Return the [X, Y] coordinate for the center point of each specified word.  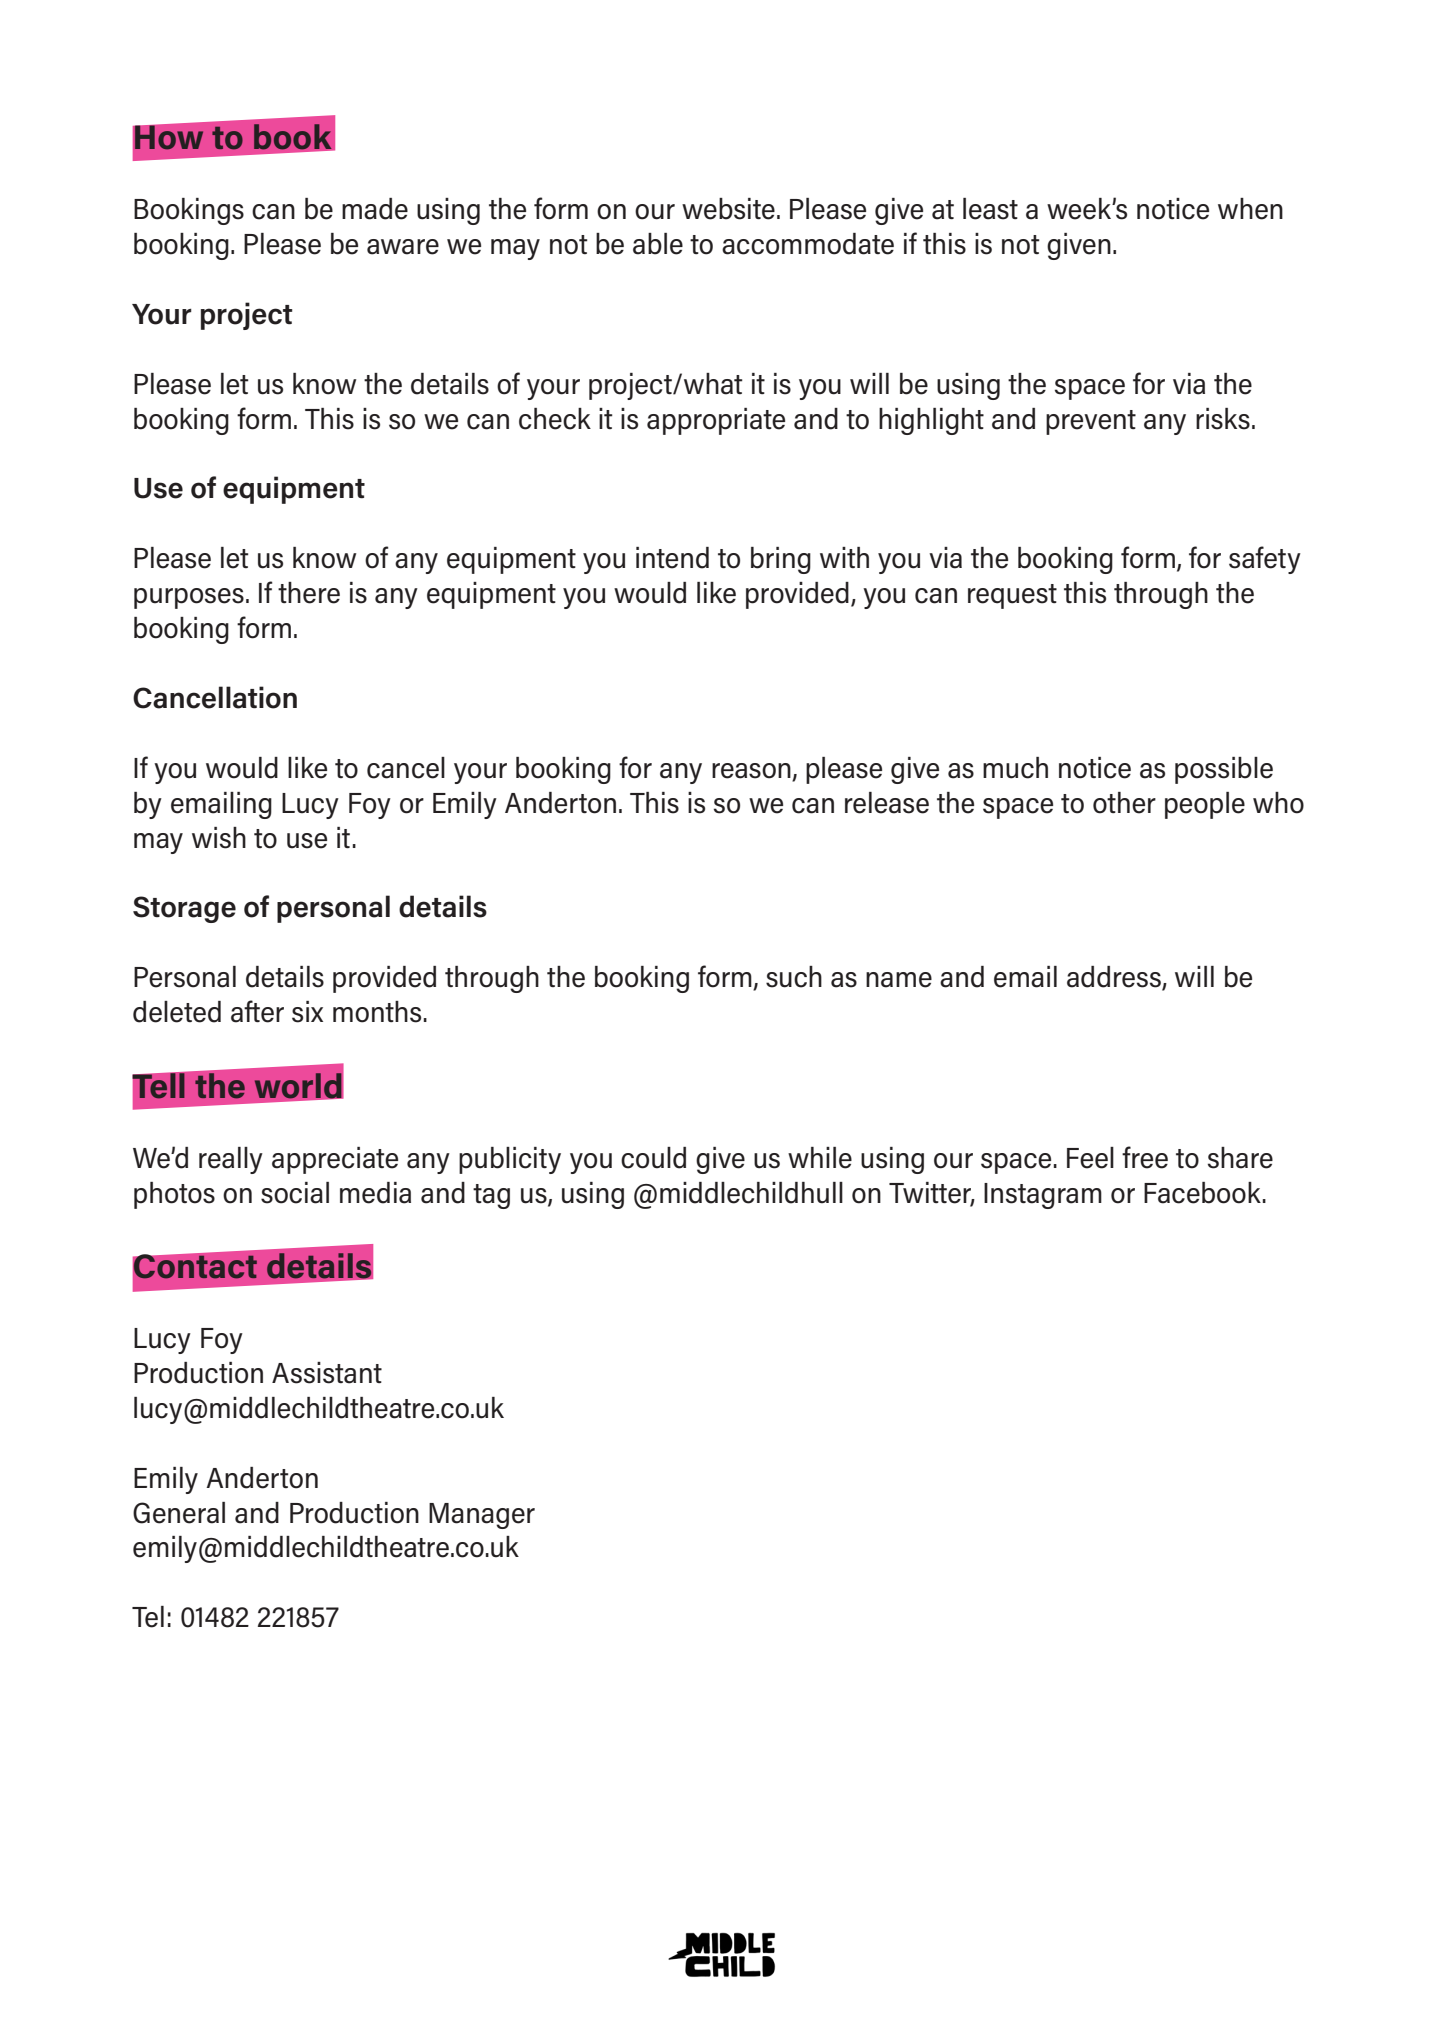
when [1250, 209]
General [179, 1513]
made [375, 209]
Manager [482, 1516]
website [728, 209]
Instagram [1043, 1196]
